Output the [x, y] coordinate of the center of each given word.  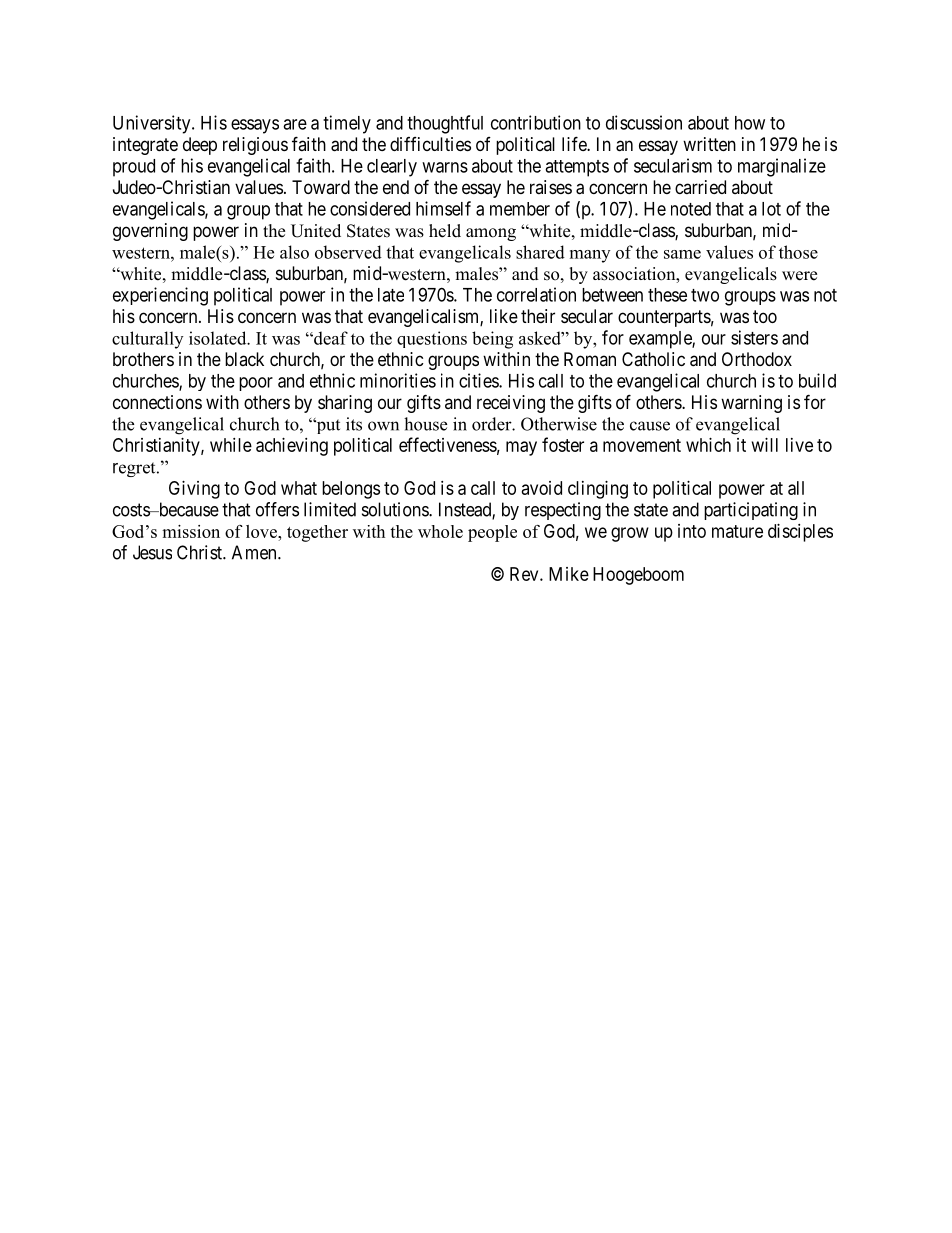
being [492, 340]
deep [200, 146]
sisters [754, 337]
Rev [525, 574]
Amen [255, 552]
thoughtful [445, 124]
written [709, 144]
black [244, 359]
